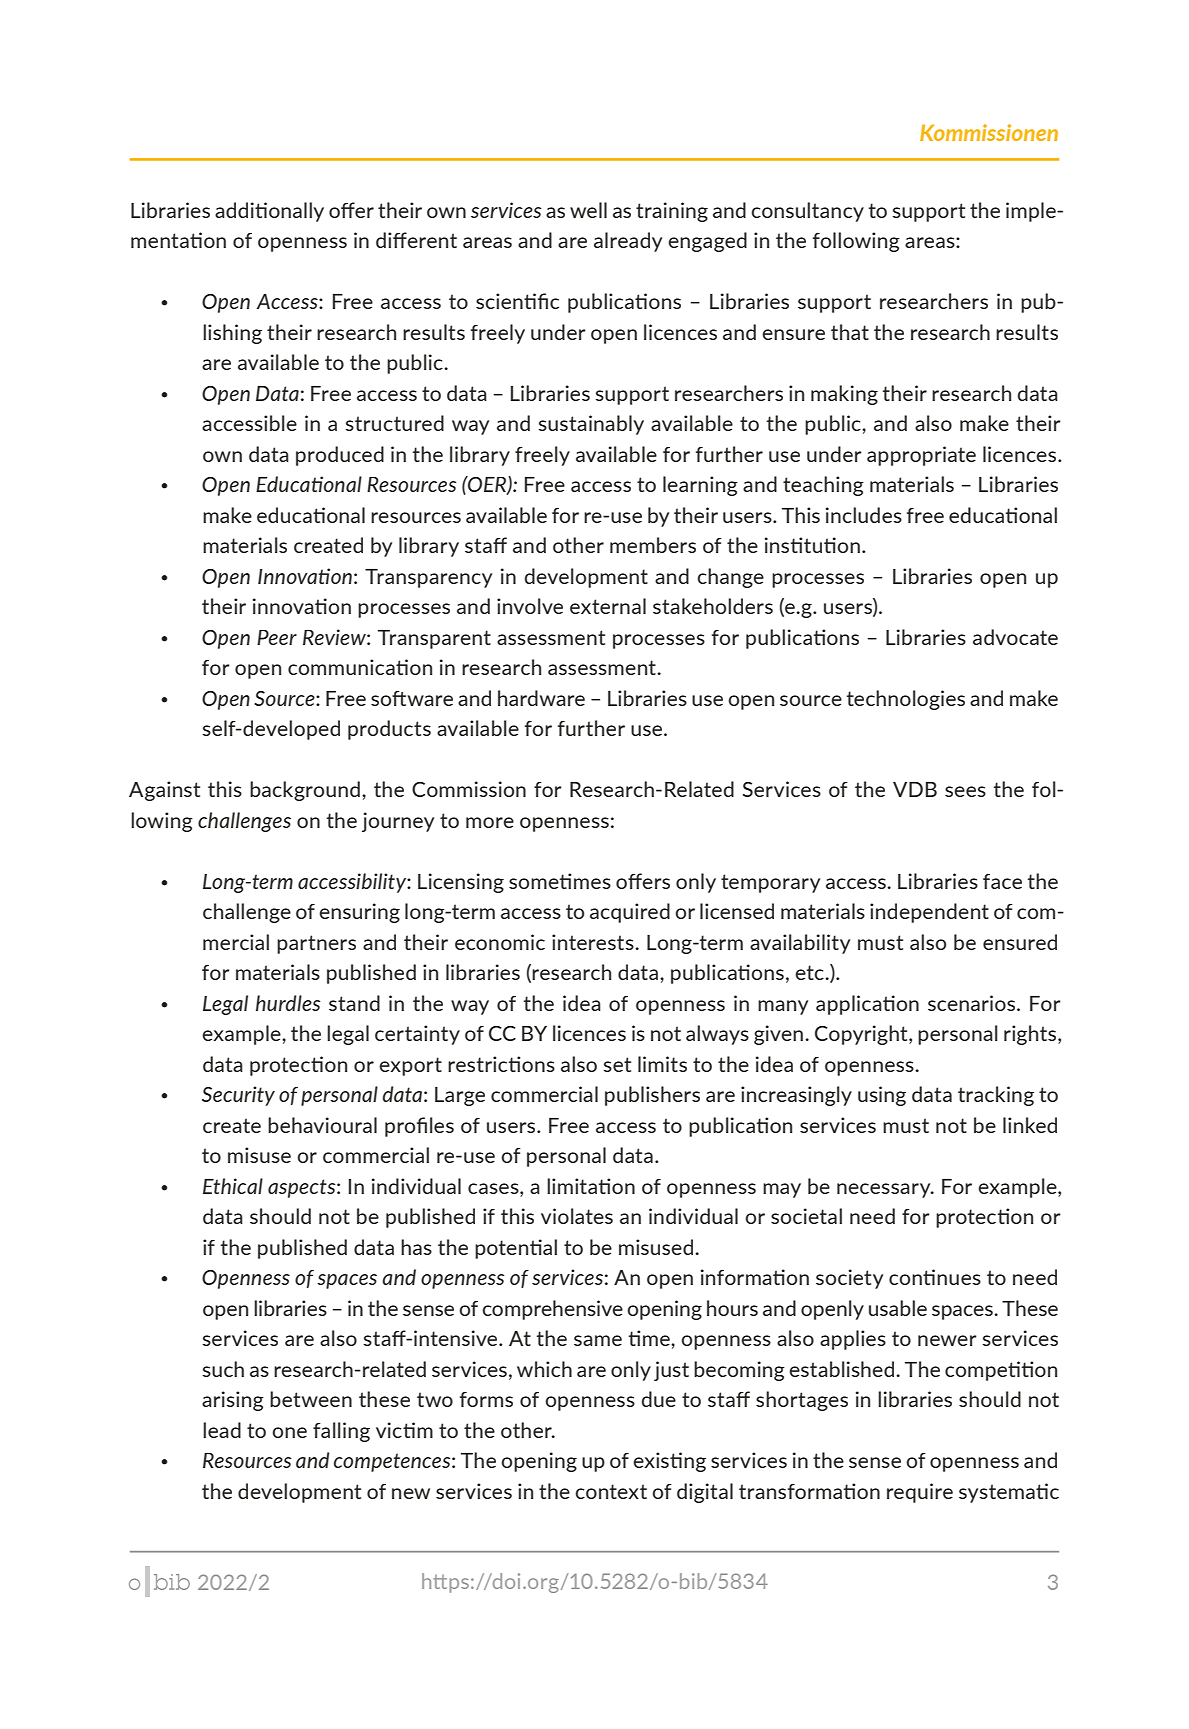 The height and width of the page is (1729, 1189). I want to click on Security, so click(238, 1096).
